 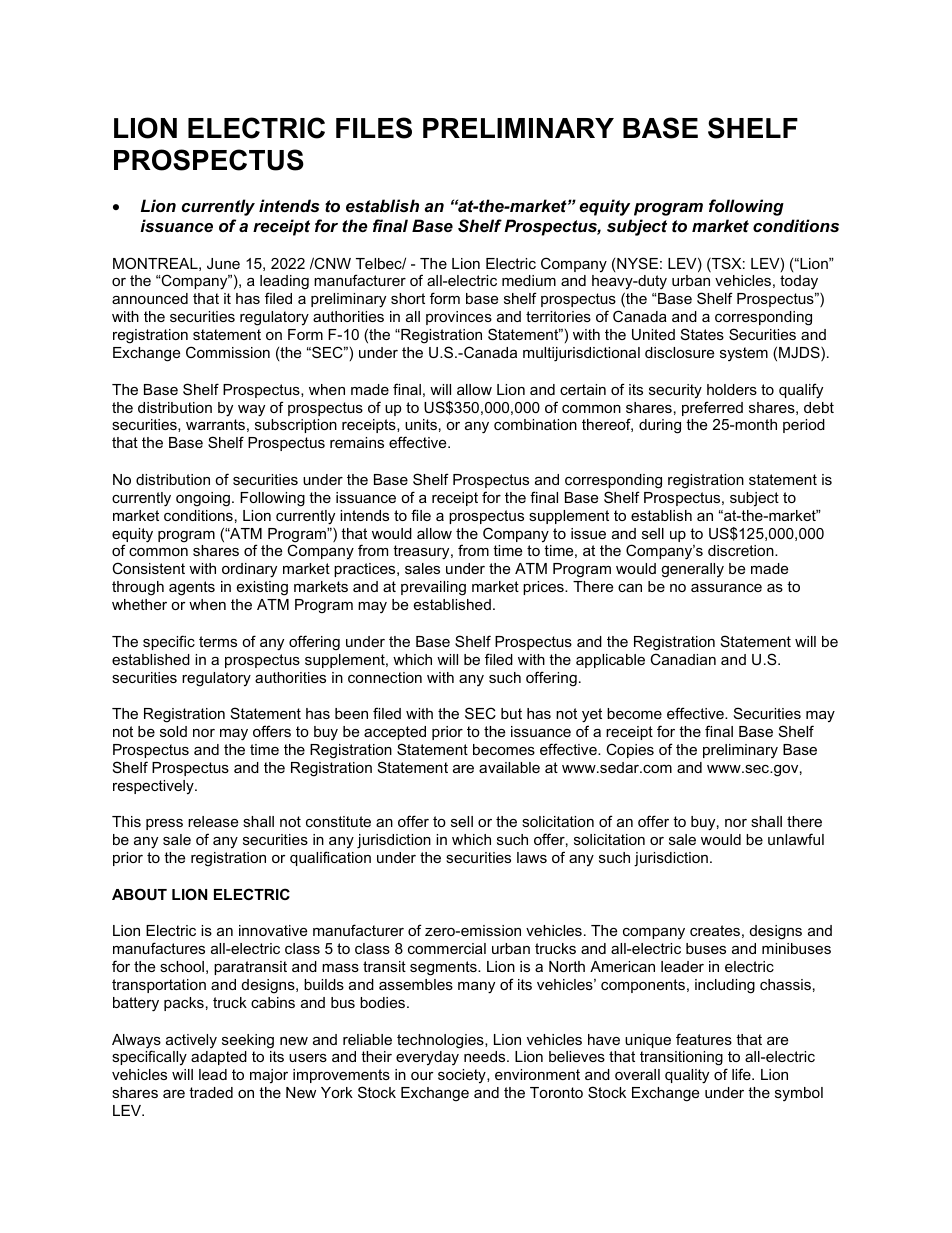 What do you see at coordinates (800, 284) in the document?
I see `today` at bounding box center [800, 284].
